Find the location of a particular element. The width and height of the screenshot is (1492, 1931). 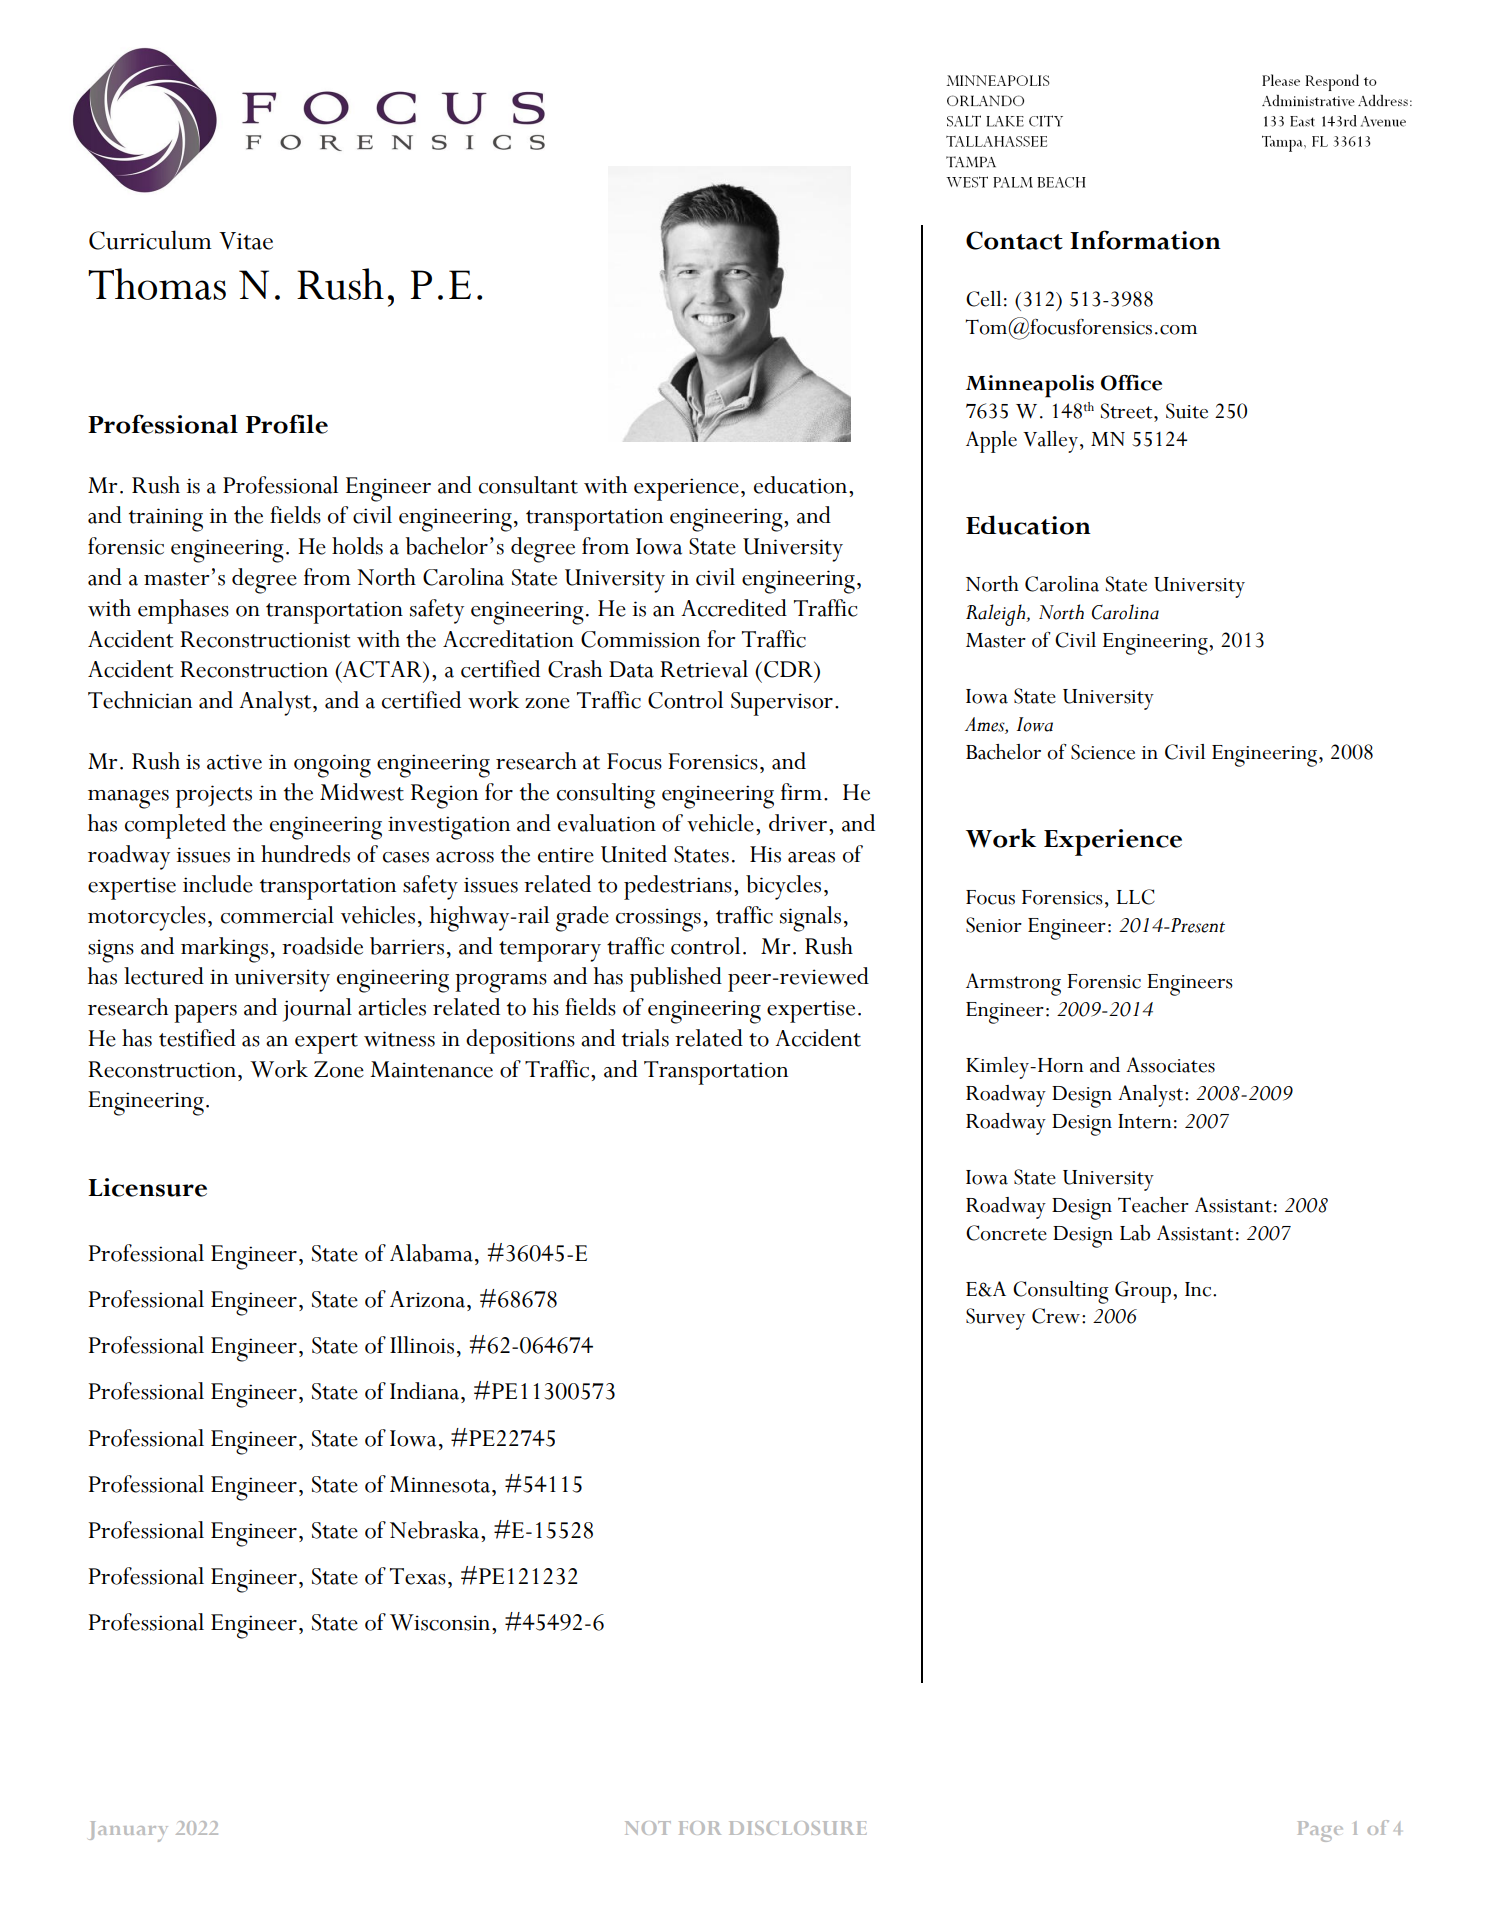

Vitae is located at coordinates (246, 241).
